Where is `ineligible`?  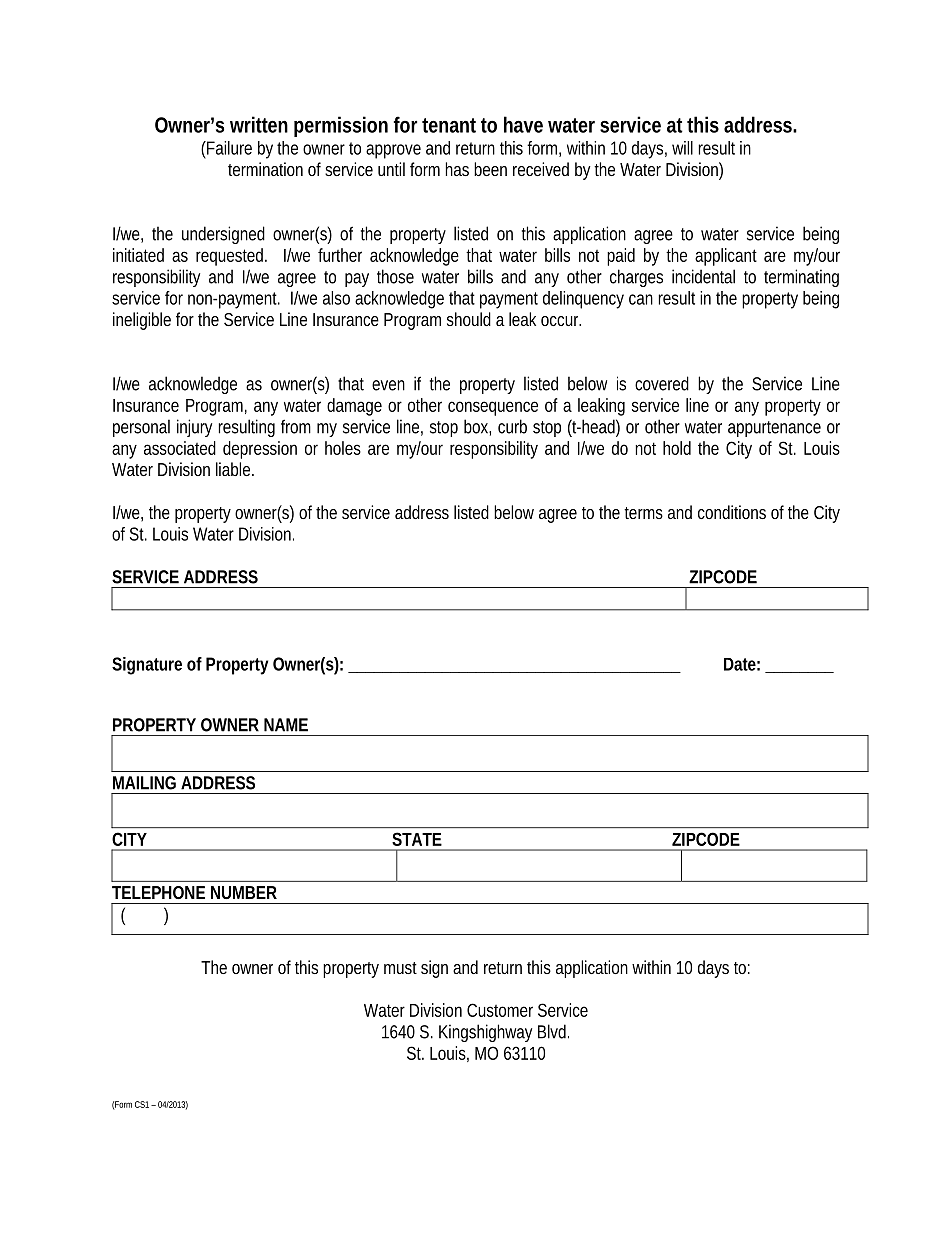 ineligible is located at coordinates (142, 321).
